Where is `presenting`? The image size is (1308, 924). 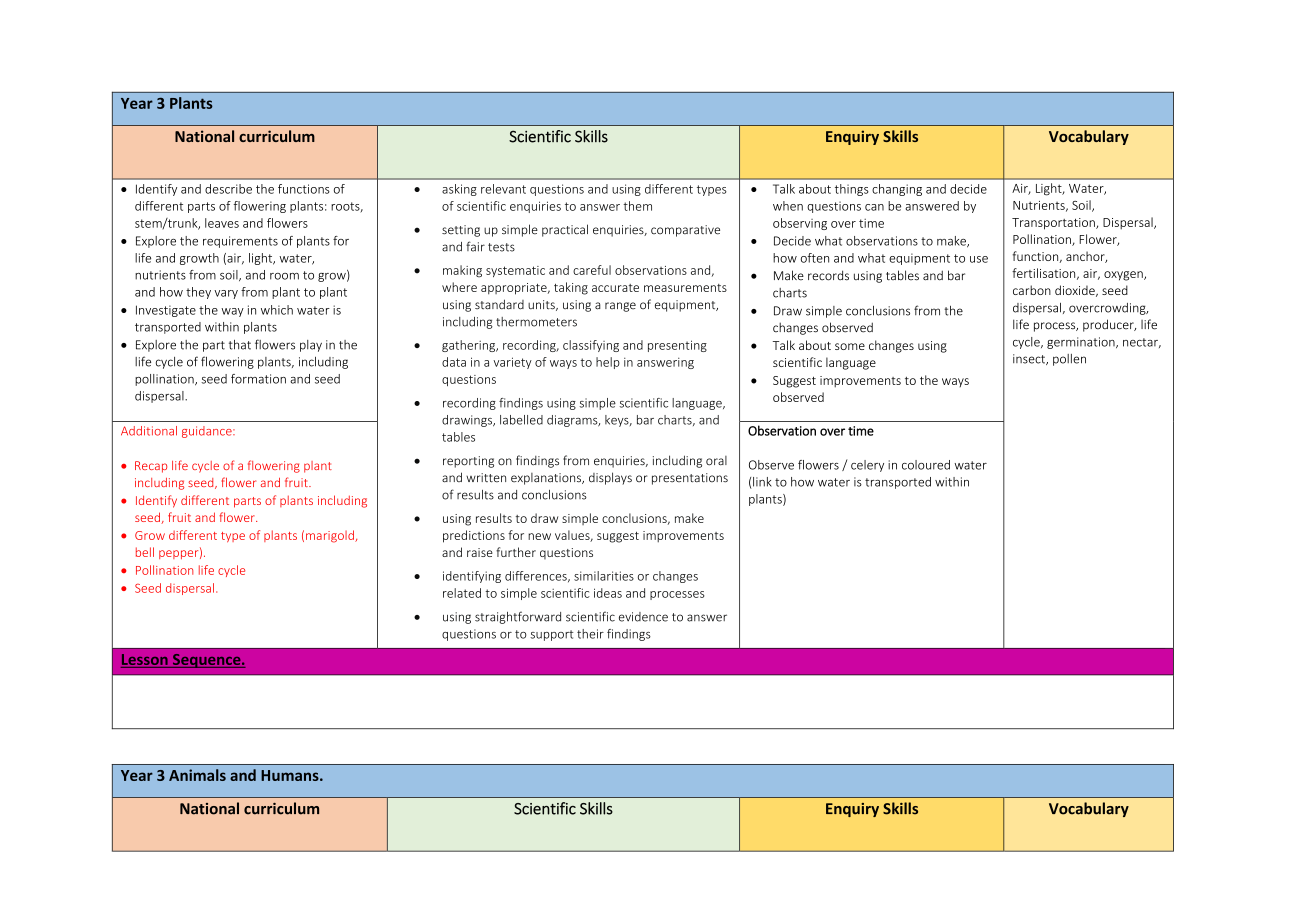 presenting is located at coordinates (677, 346).
